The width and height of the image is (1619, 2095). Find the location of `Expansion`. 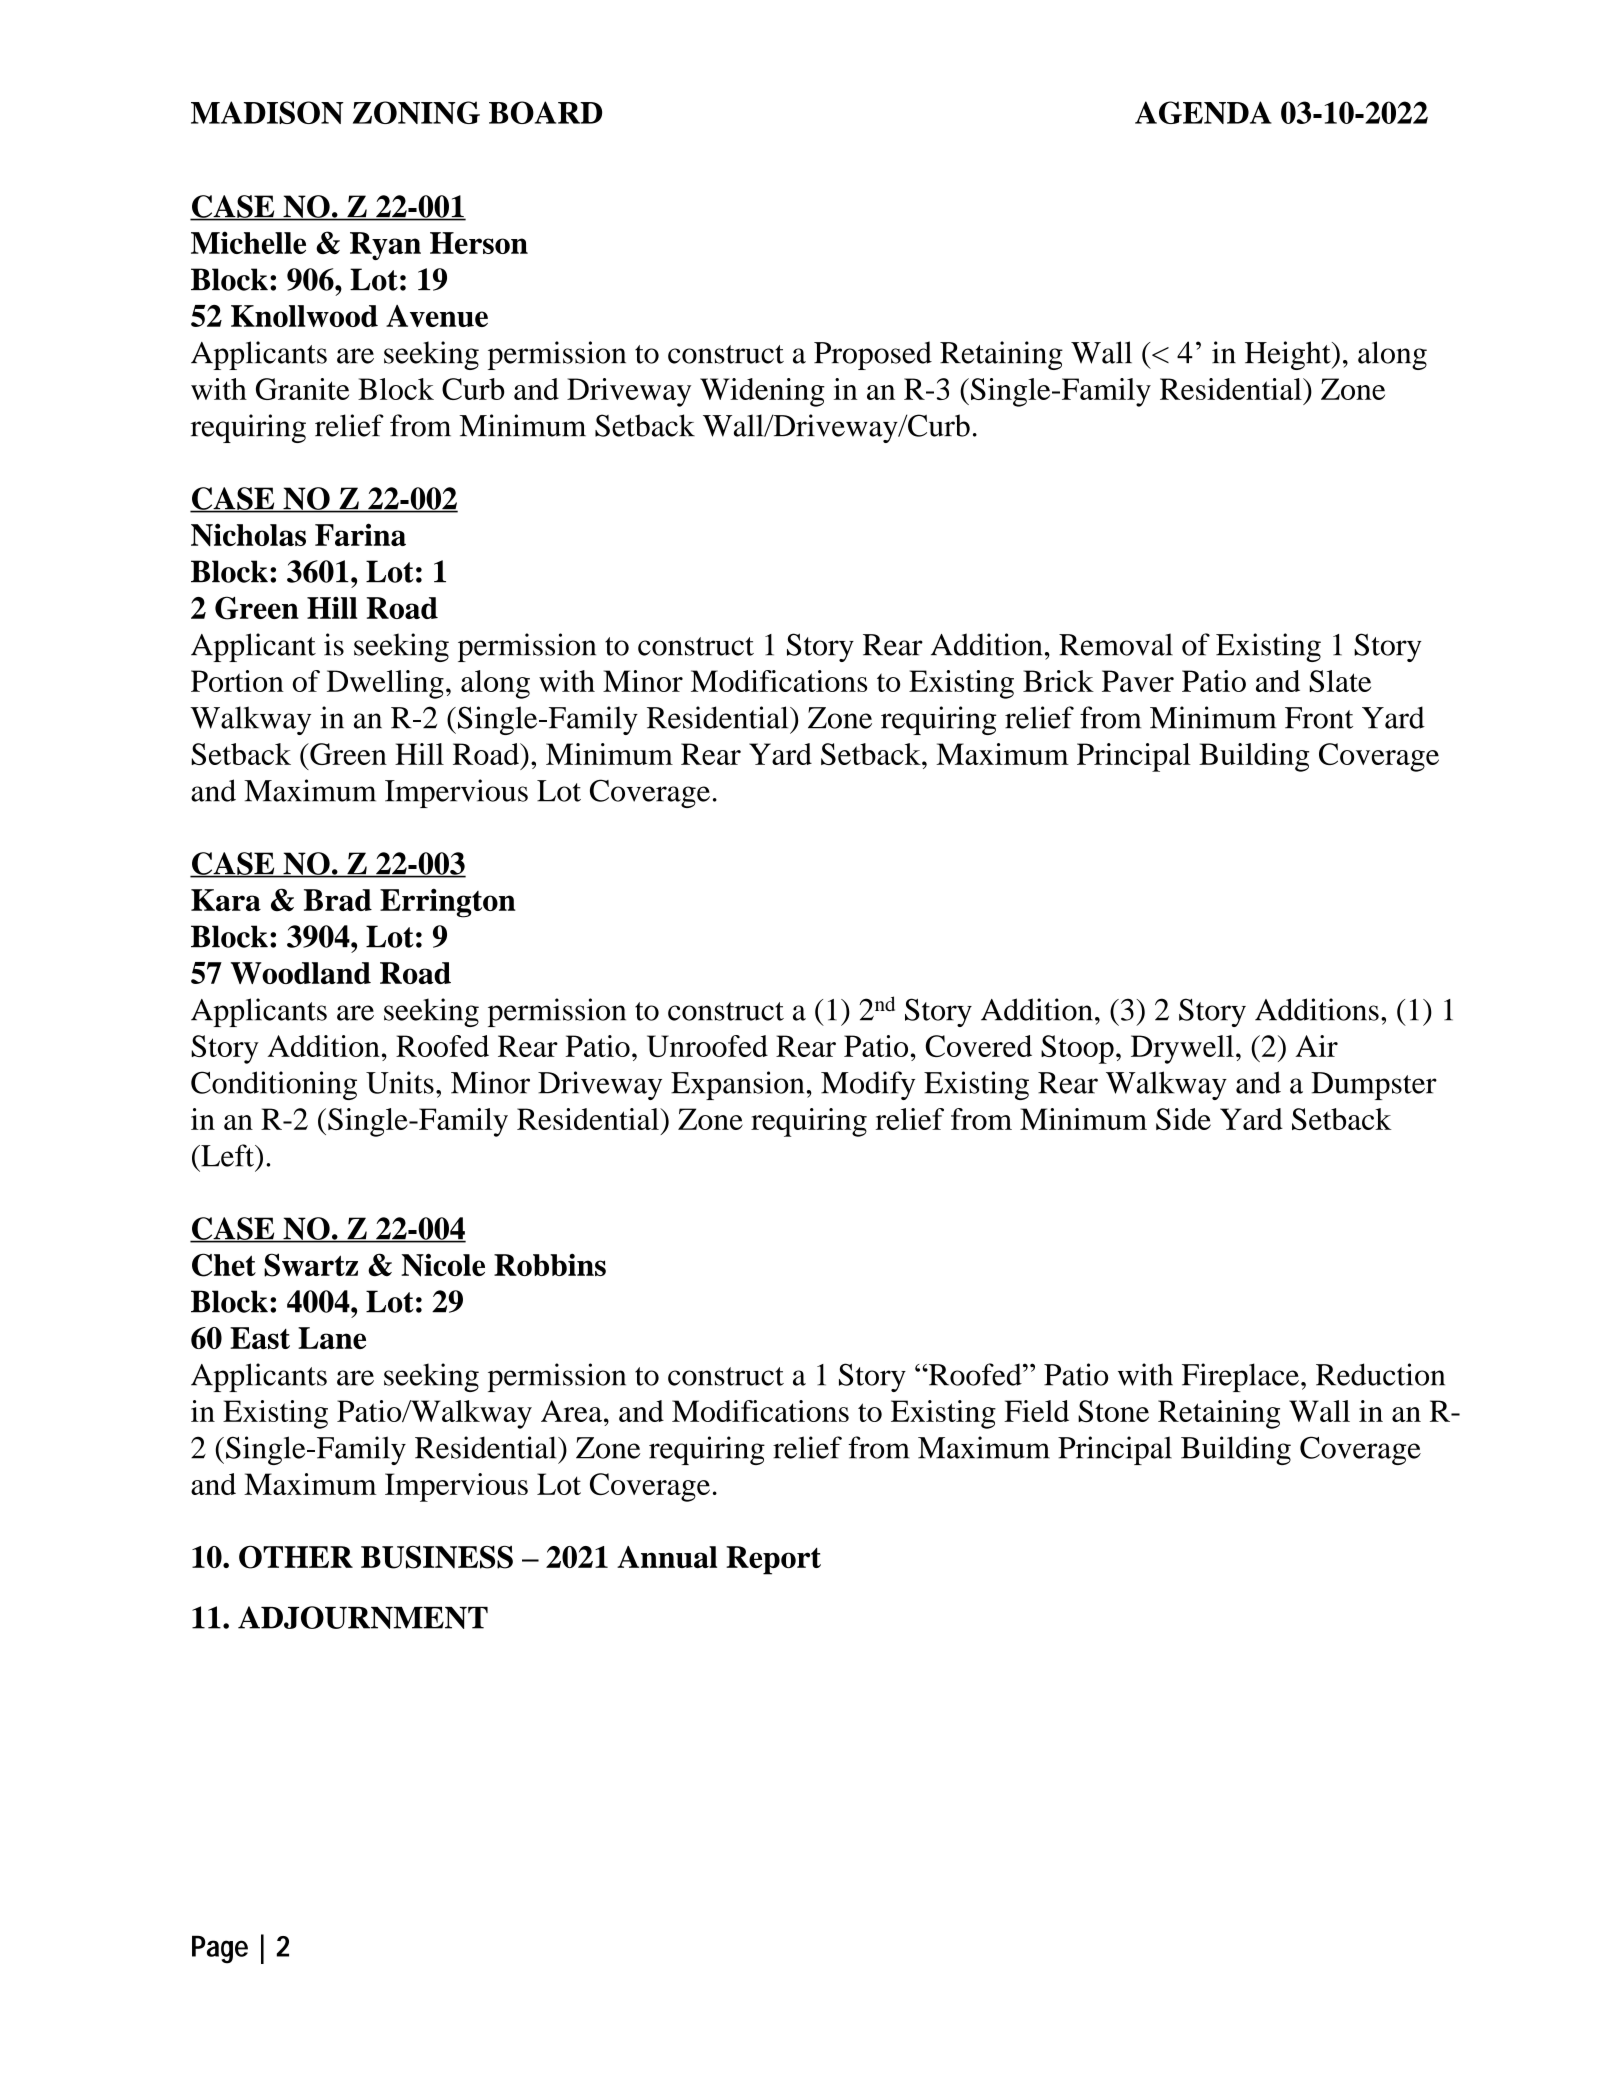

Expansion is located at coordinates (737, 1085).
